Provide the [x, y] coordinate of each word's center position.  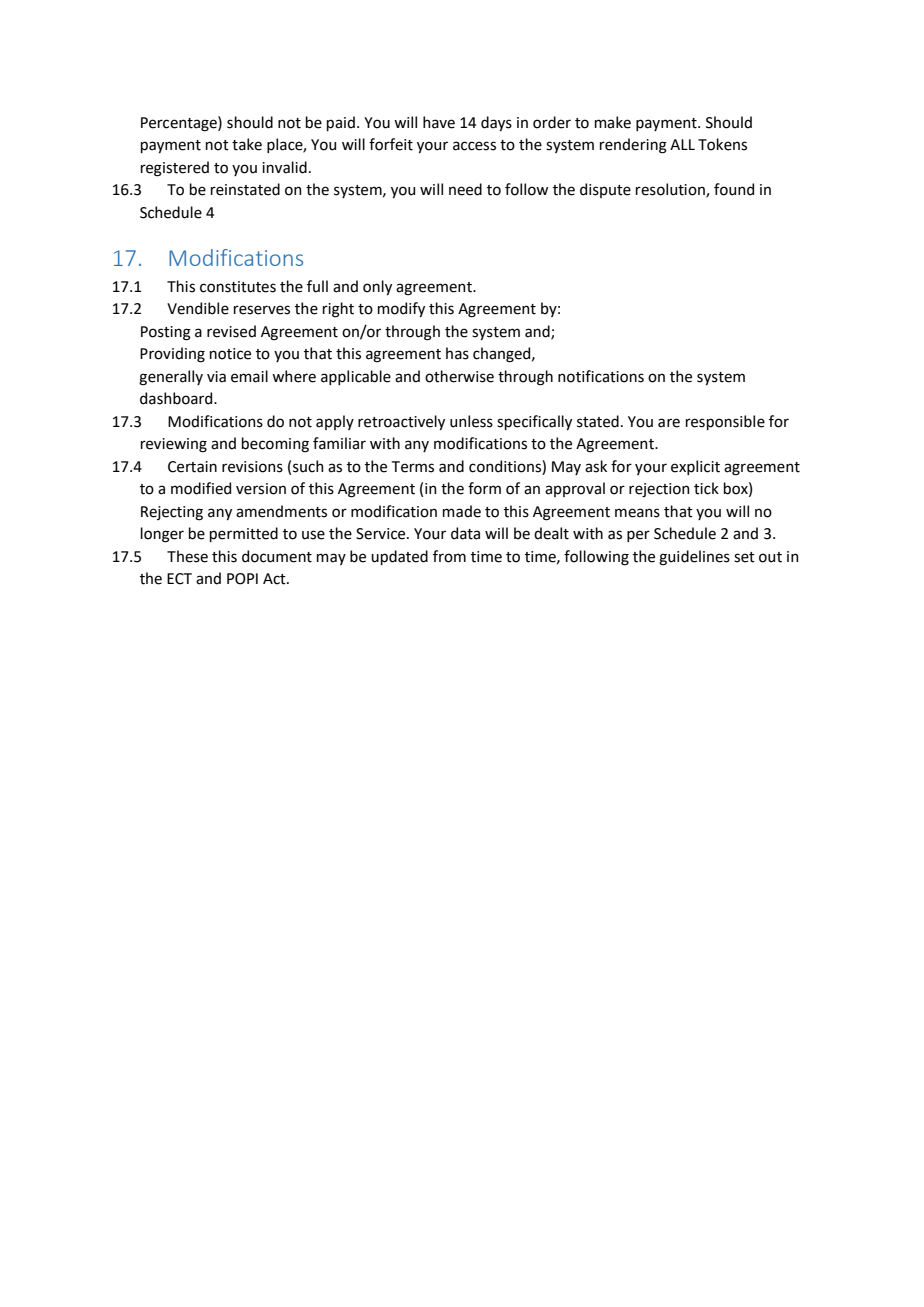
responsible [725, 422]
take [247, 144]
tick [706, 488]
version [261, 489]
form [484, 488]
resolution [671, 190]
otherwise [459, 376]
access [474, 146]
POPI [242, 579]
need [465, 189]
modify [401, 309]
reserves [262, 310]
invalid [284, 167]
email [249, 376]
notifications [601, 376]
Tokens [722, 144]
